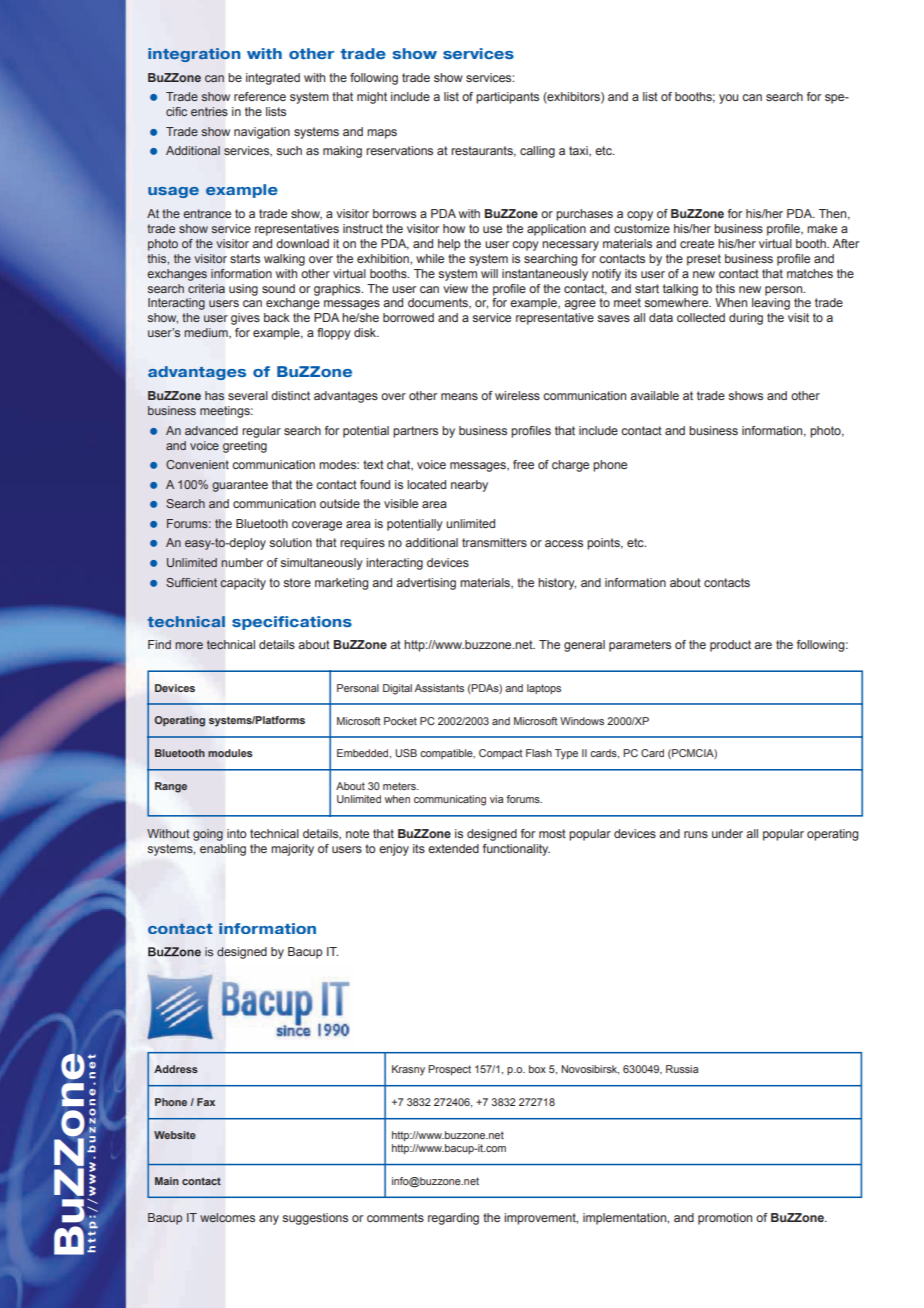 Image resolution: width=924 pixels, height=1308 pixels. What do you see at coordinates (260, 96) in the screenshot?
I see `reference` at bounding box center [260, 96].
